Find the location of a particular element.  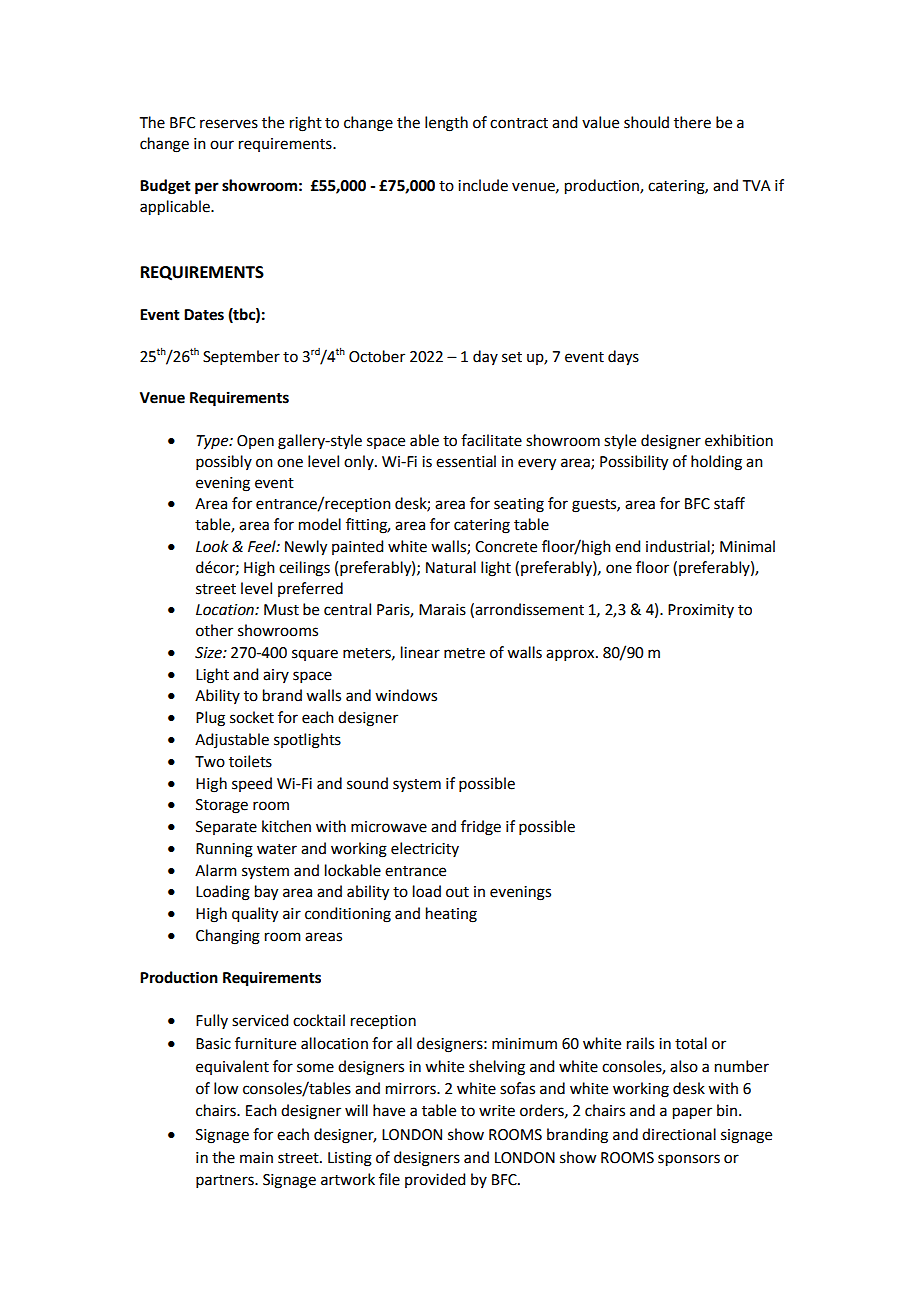

main is located at coordinates (256, 1158).
